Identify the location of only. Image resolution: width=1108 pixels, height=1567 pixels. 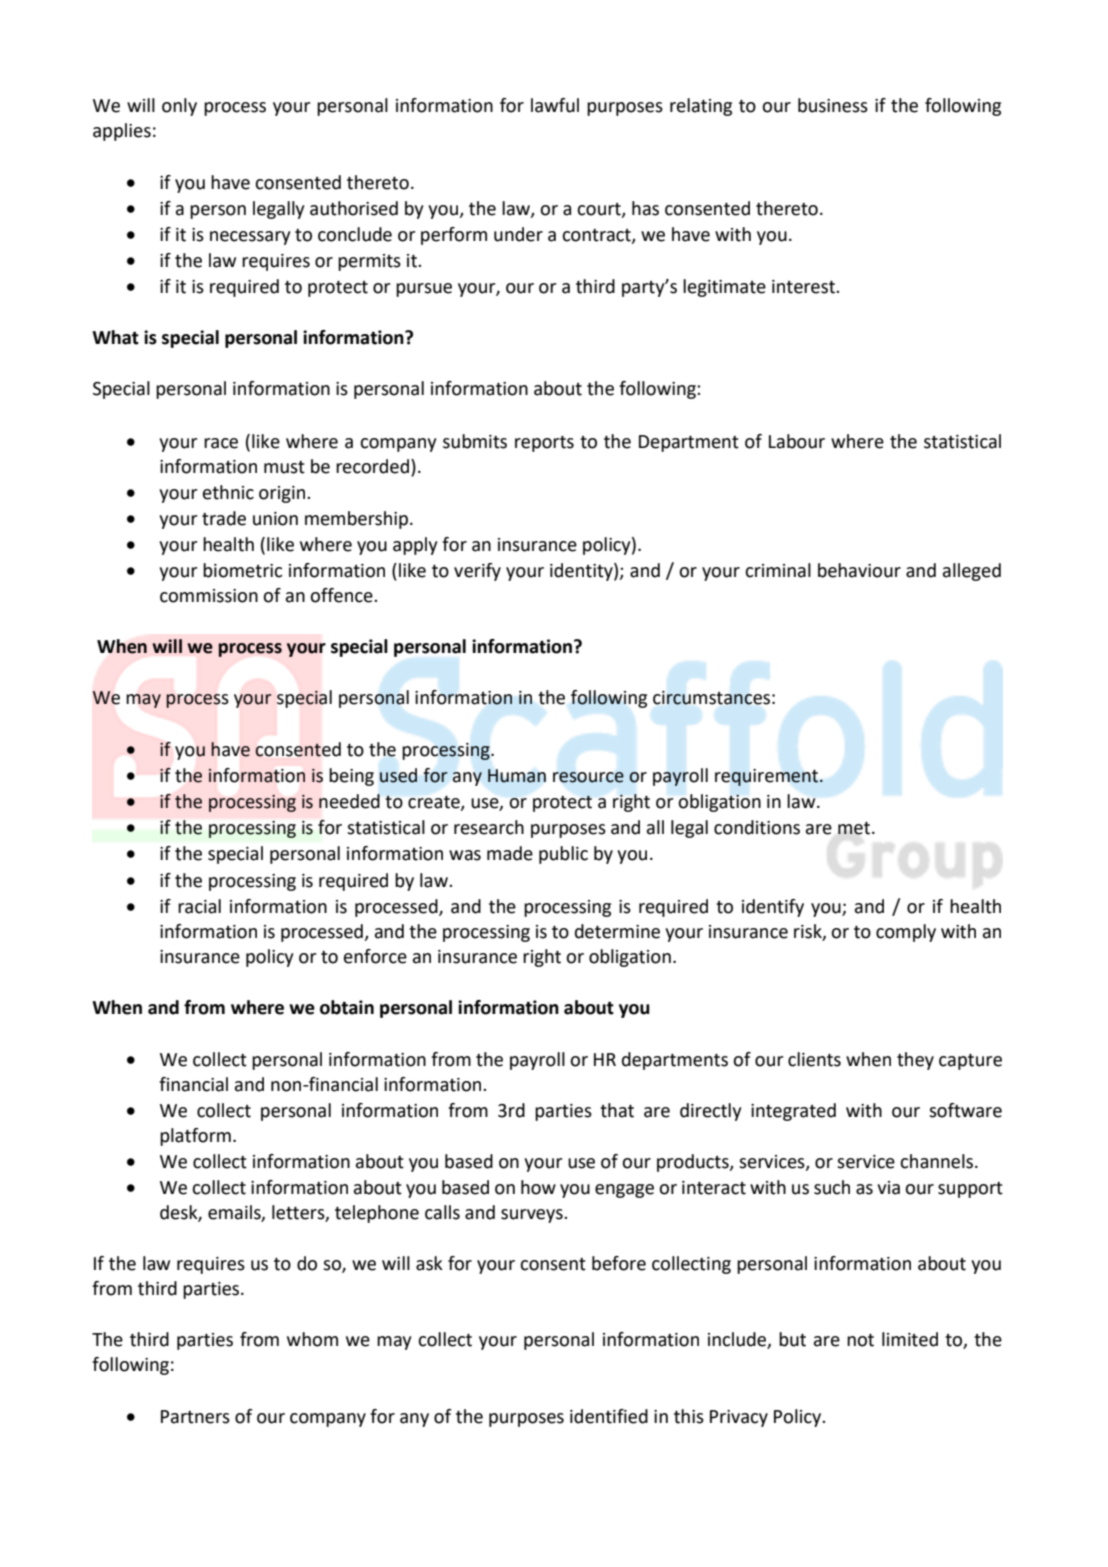
(179, 107).
